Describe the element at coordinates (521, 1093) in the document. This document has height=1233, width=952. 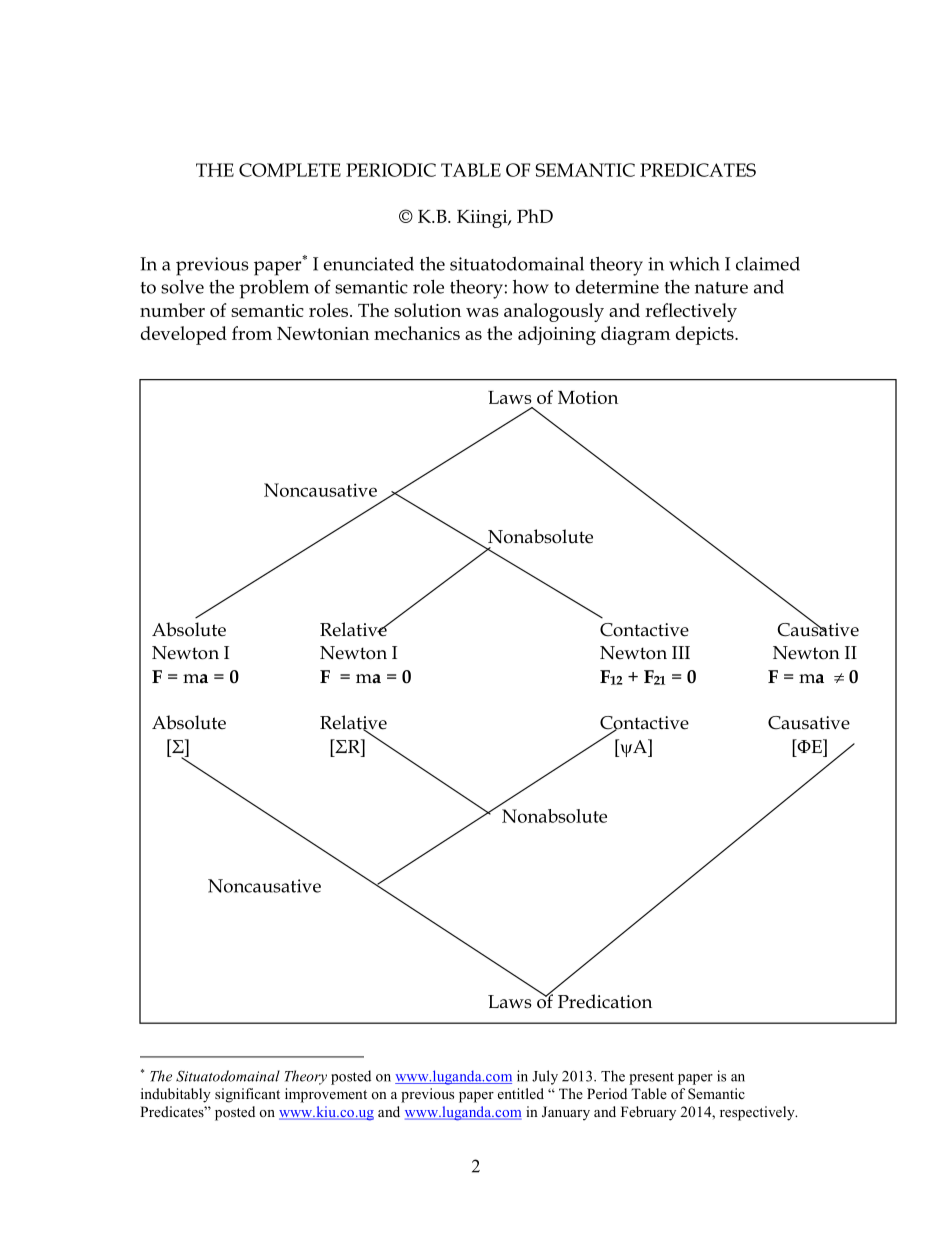
I see `entitled` at that location.
